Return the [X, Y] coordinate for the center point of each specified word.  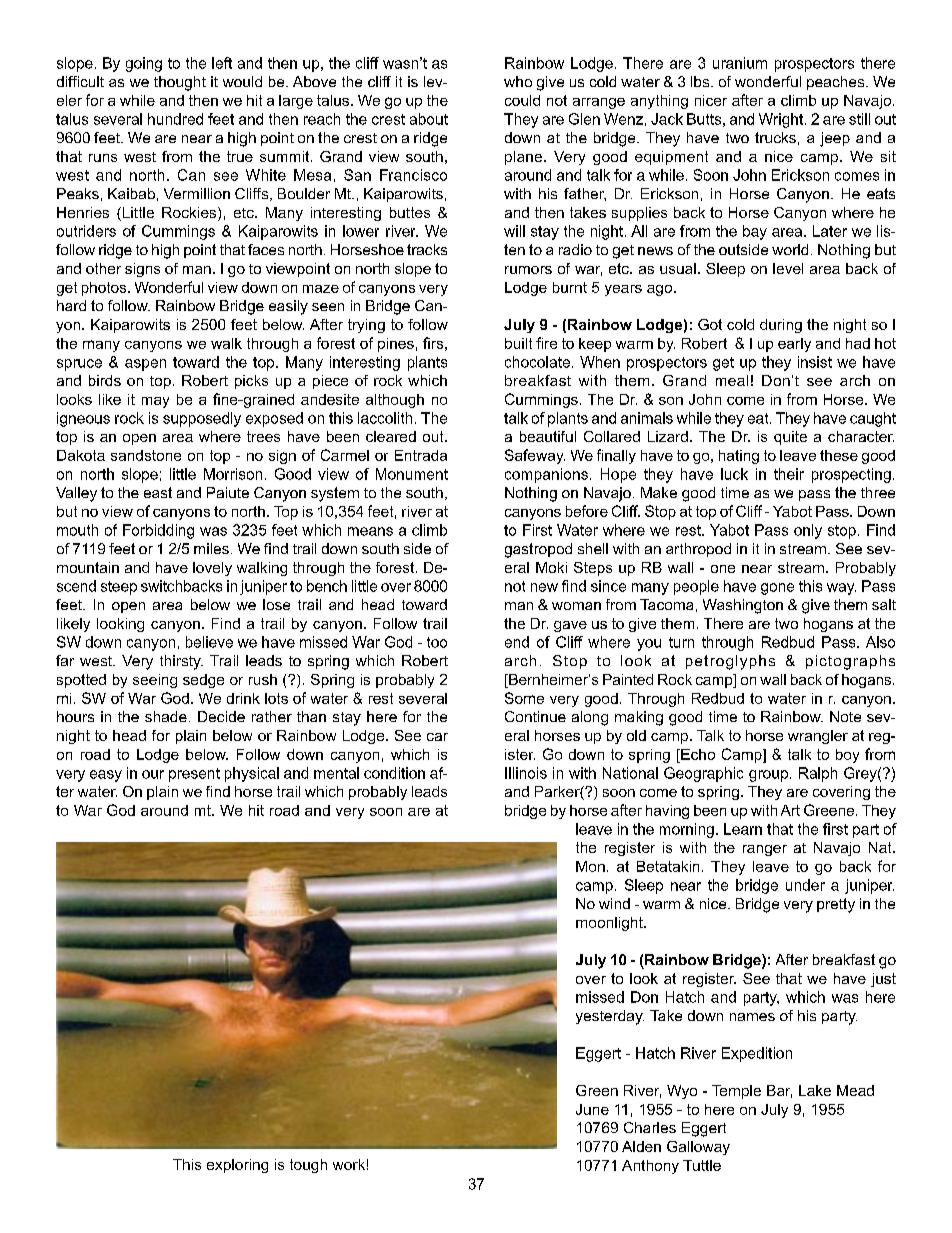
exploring [237, 1166]
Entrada [421, 455]
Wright [782, 120]
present [194, 775]
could [522, 100]
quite [790, 438]
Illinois [526, 773]
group [768, 776]
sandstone [146, 455]
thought [180, 83]
